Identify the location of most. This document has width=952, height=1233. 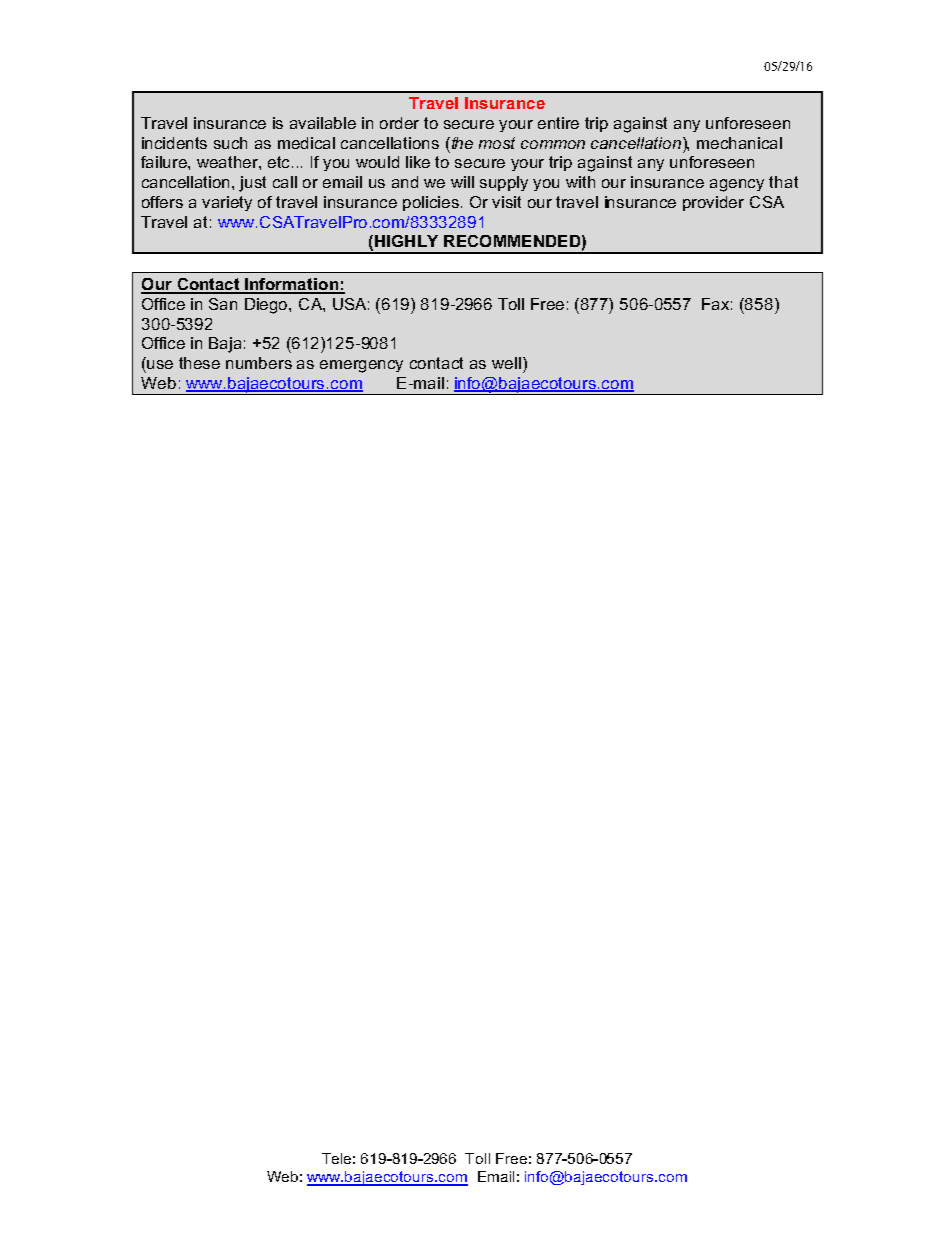
(497, 143).
